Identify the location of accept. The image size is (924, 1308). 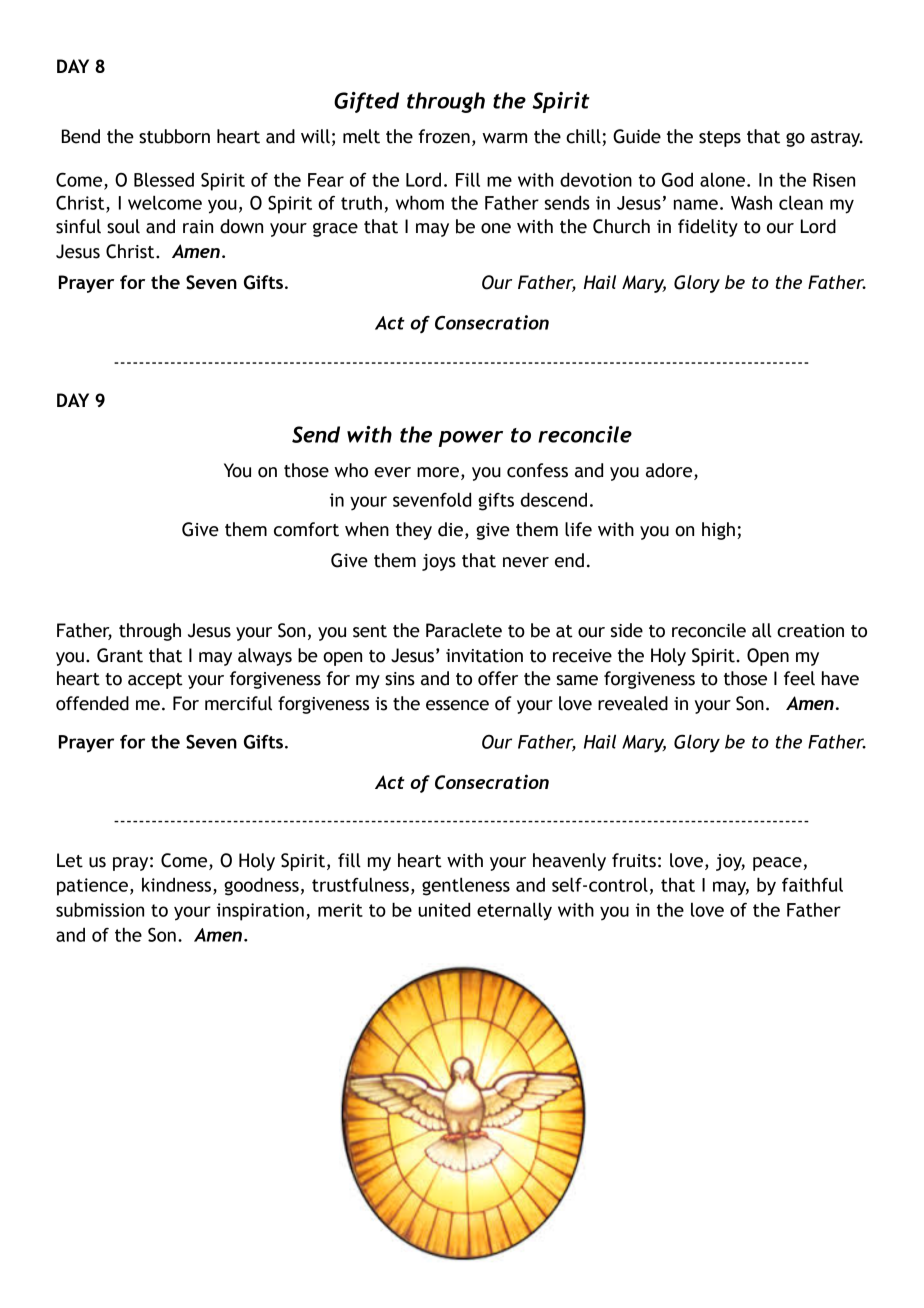
(155, 681).
